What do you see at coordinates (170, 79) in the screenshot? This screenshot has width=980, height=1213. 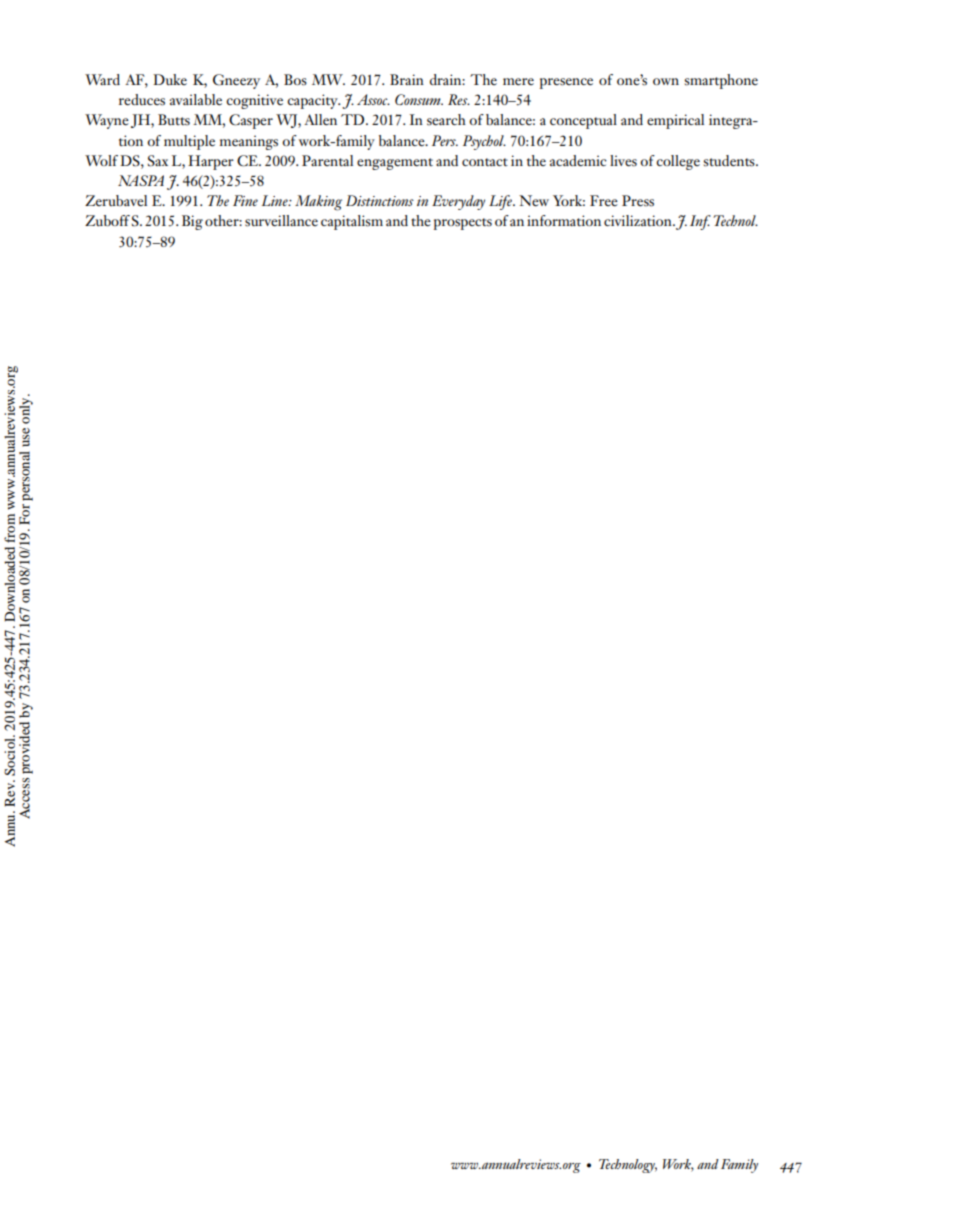 I see `Duke` at bounding box center [170, 79].
